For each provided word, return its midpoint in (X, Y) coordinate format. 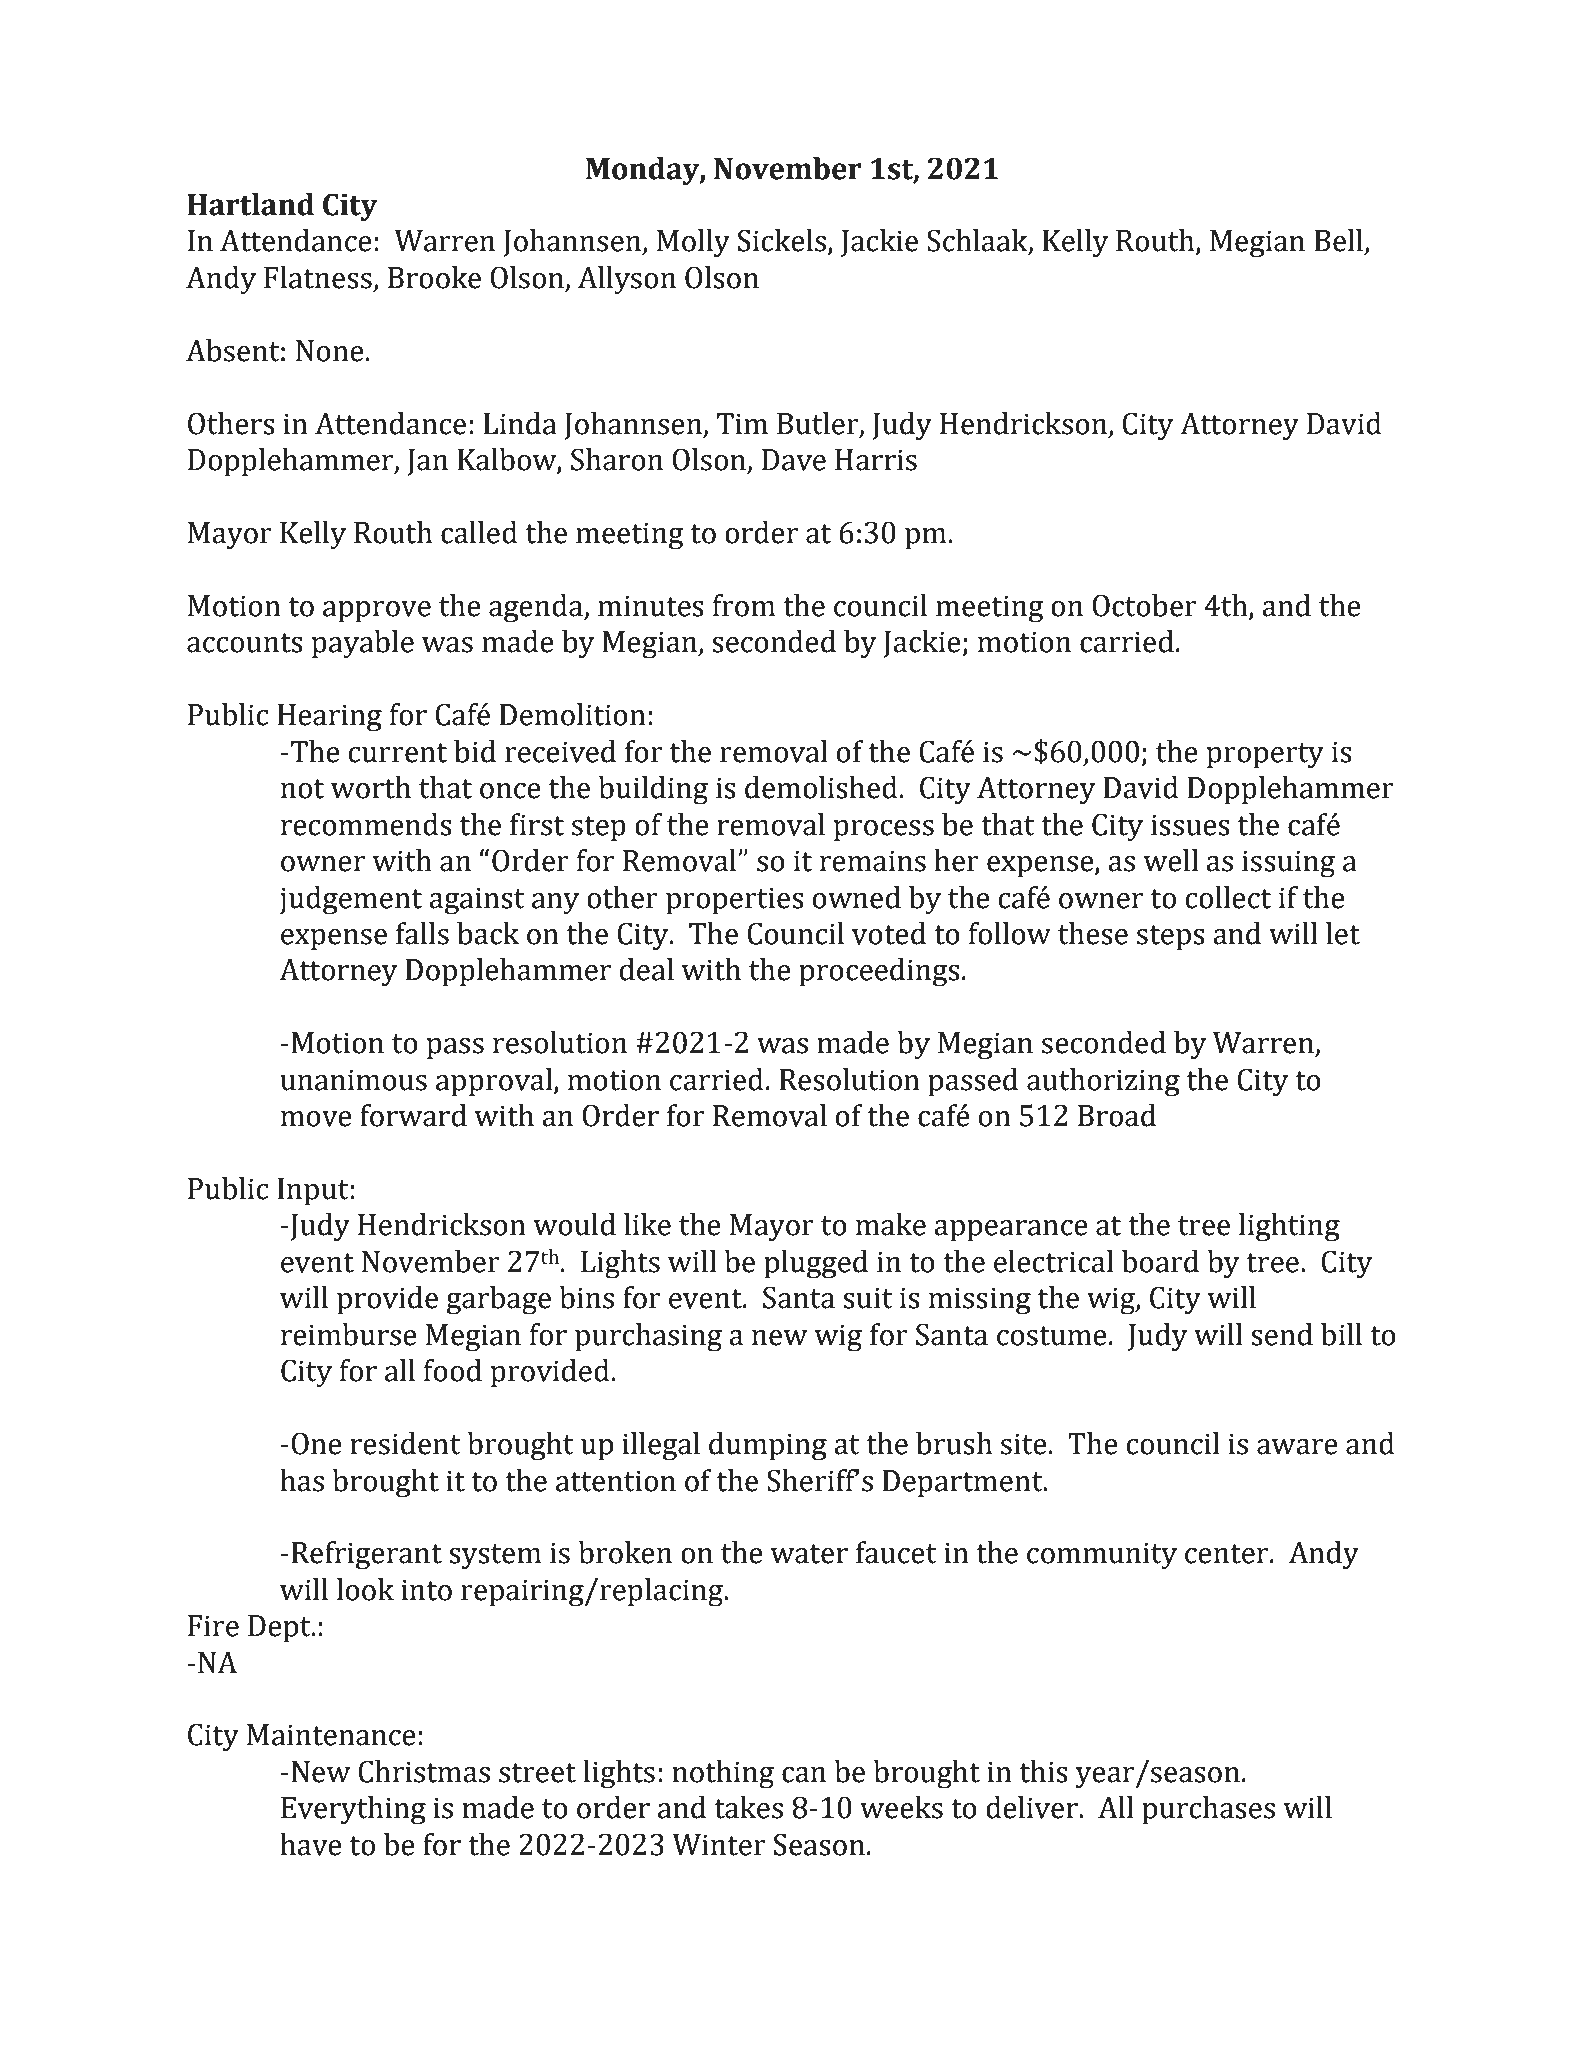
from (743, 605)
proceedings (879, 972)
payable (363, 644)
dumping (768, 1446)
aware (1297, 1447)
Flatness (318, 277)
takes (748, 1807)
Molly (693, 243)
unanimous (354, 1080)
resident (405, 1443)
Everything (353, 1810)
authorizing (1103, 1082)
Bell (1338, 240)
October (1144, 605)
